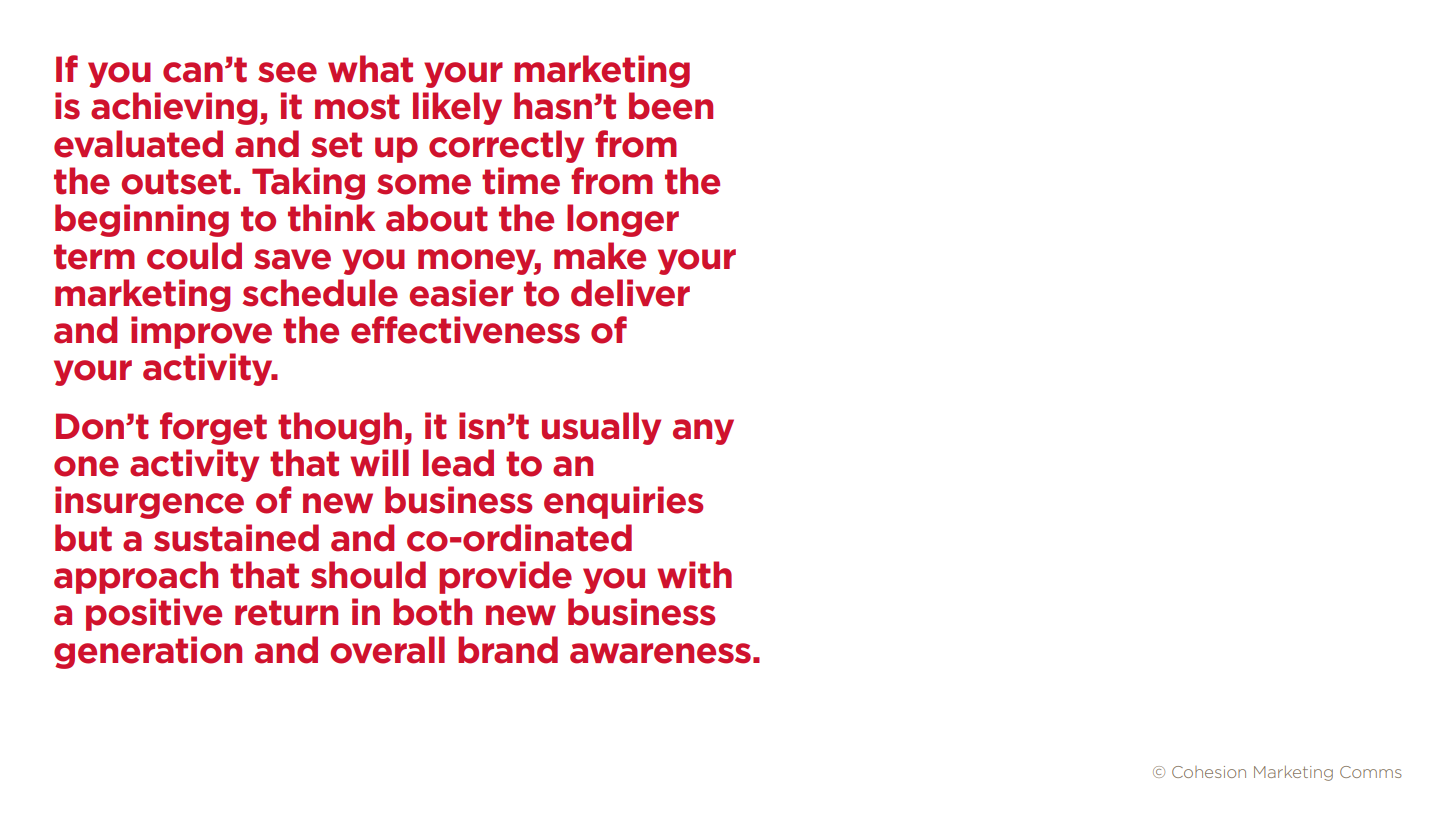 This image has width=1456, height=818. What do you see at coordinates (287, 72) in the image?
I see `see` at bounding box center [287, 72].
